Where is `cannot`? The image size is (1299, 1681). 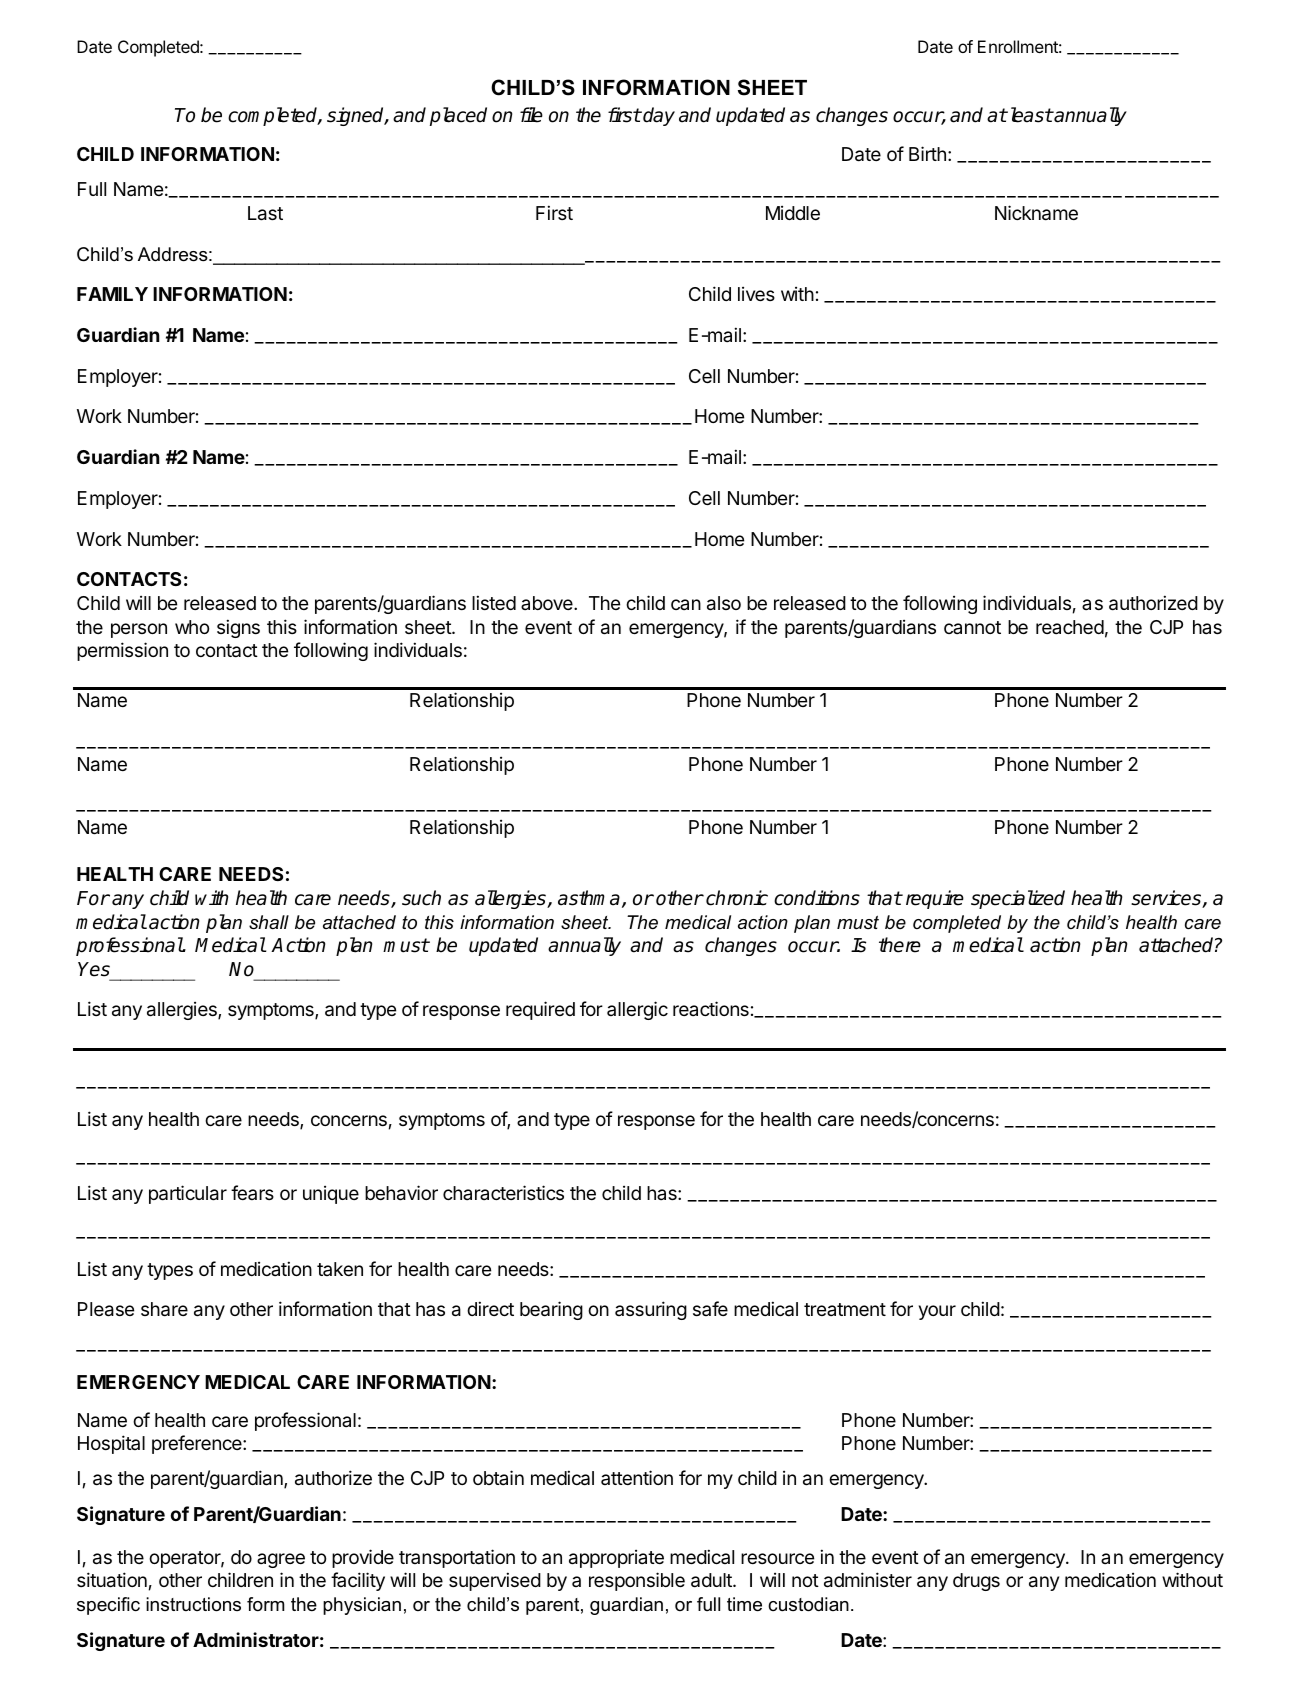
cannot is located at coordinates (972, 627).
